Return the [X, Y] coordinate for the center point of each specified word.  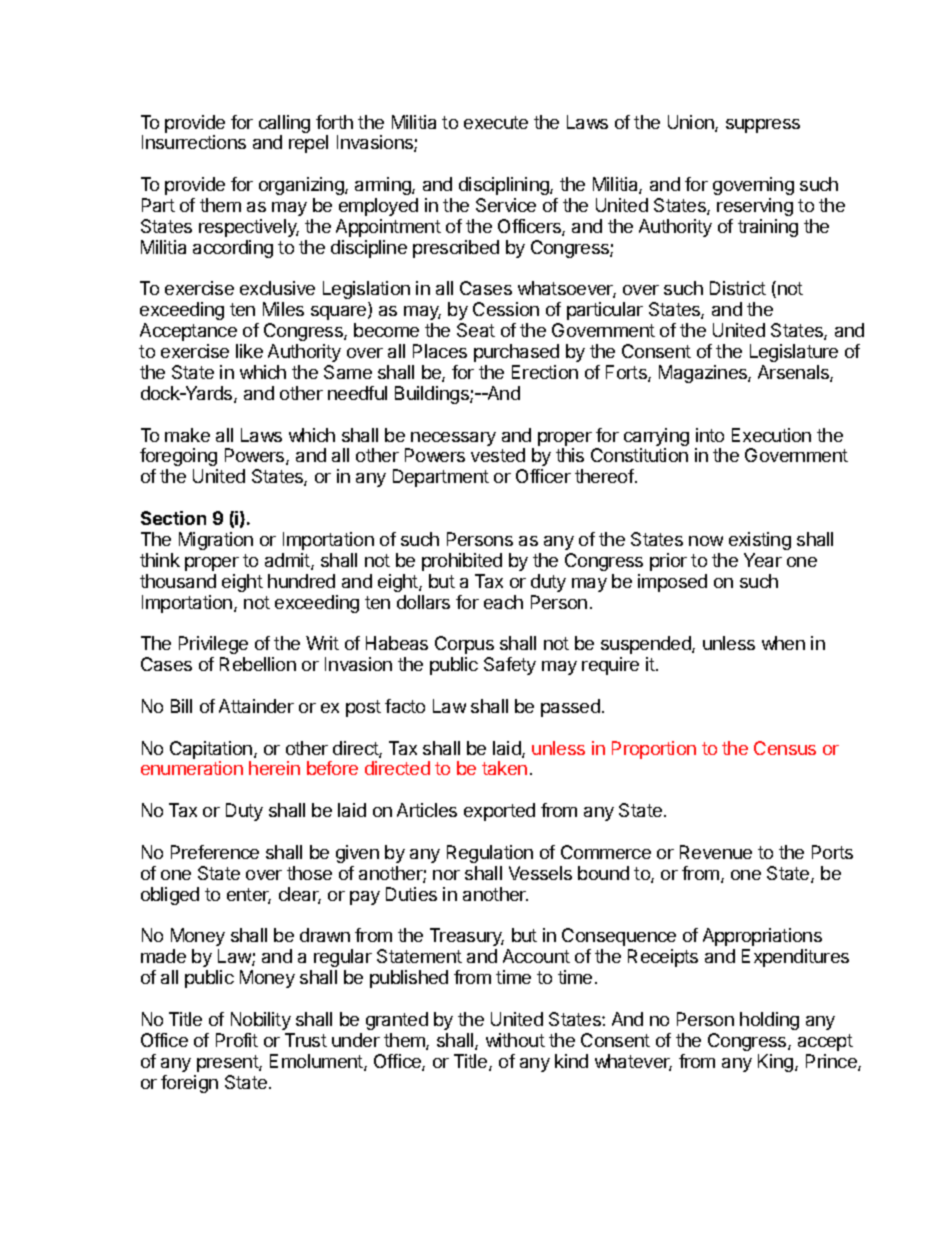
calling [284, 125]
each [503, 602]
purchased [516, 353]
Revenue [716, 852]
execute [496, 122]
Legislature [794, 353]
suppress [763, 126]
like [249, 351]
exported [499, 812]
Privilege [213, 645]
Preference [215, 852]
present [228, 1063]
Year [763, 560]
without [515, 1040]
